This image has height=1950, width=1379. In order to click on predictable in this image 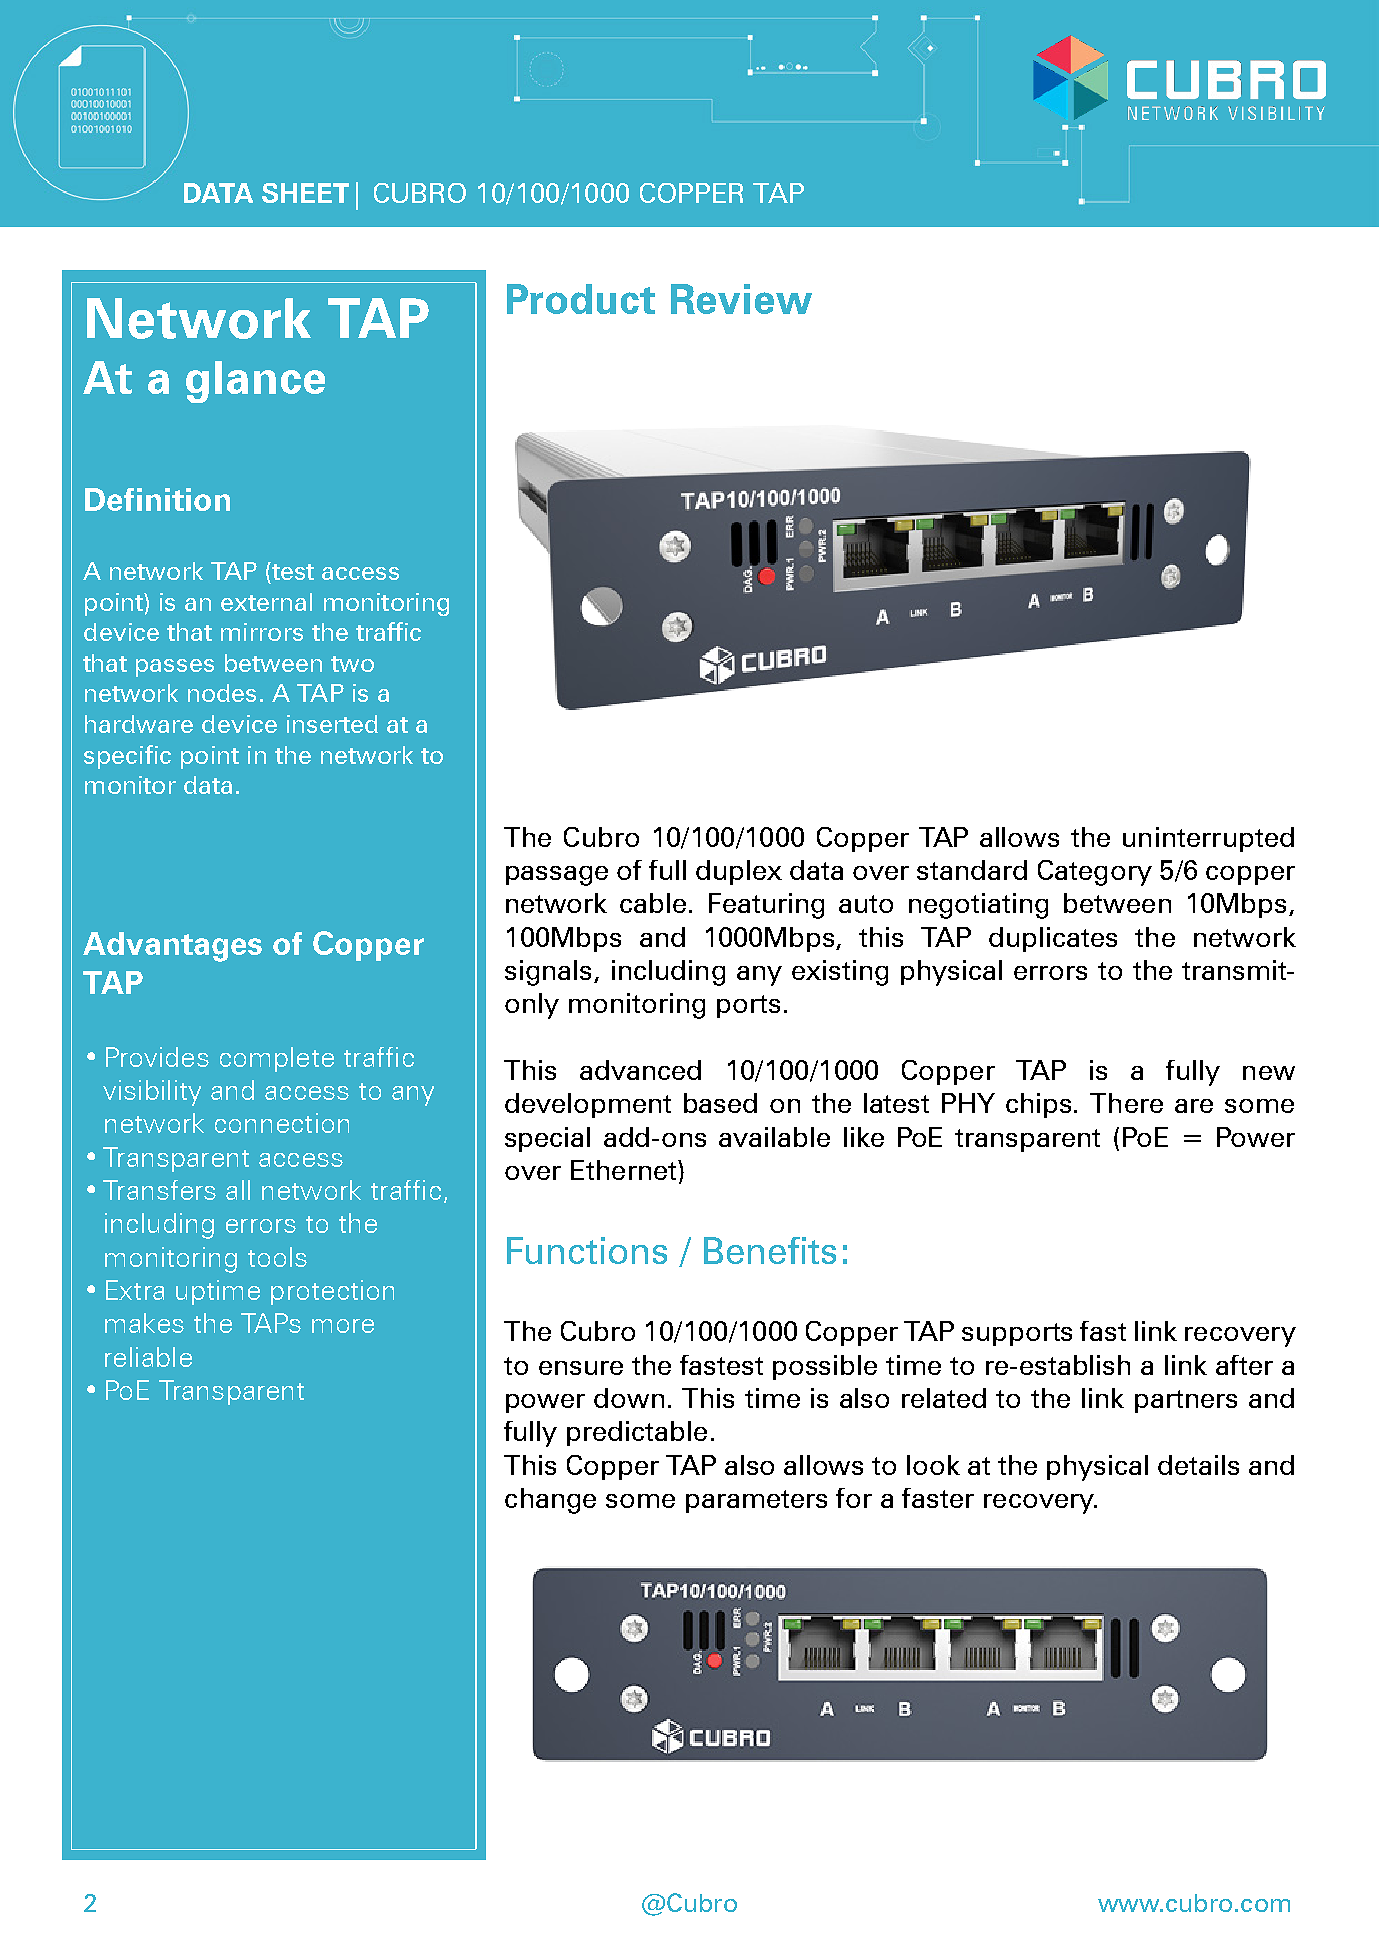, I will do `click(637, 1433)`.
